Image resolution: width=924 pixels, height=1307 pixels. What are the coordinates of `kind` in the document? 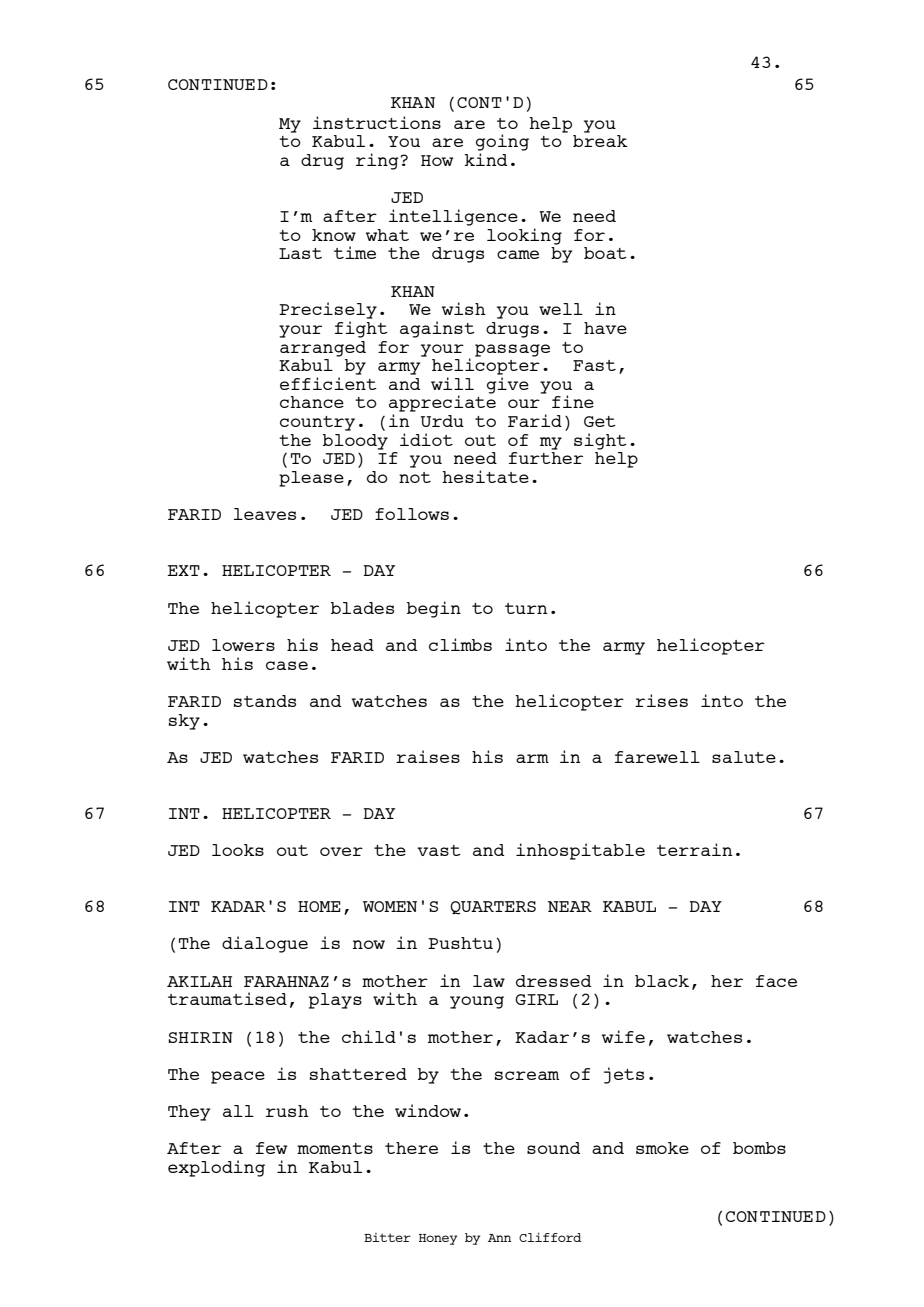 It's located at (485, 159).
